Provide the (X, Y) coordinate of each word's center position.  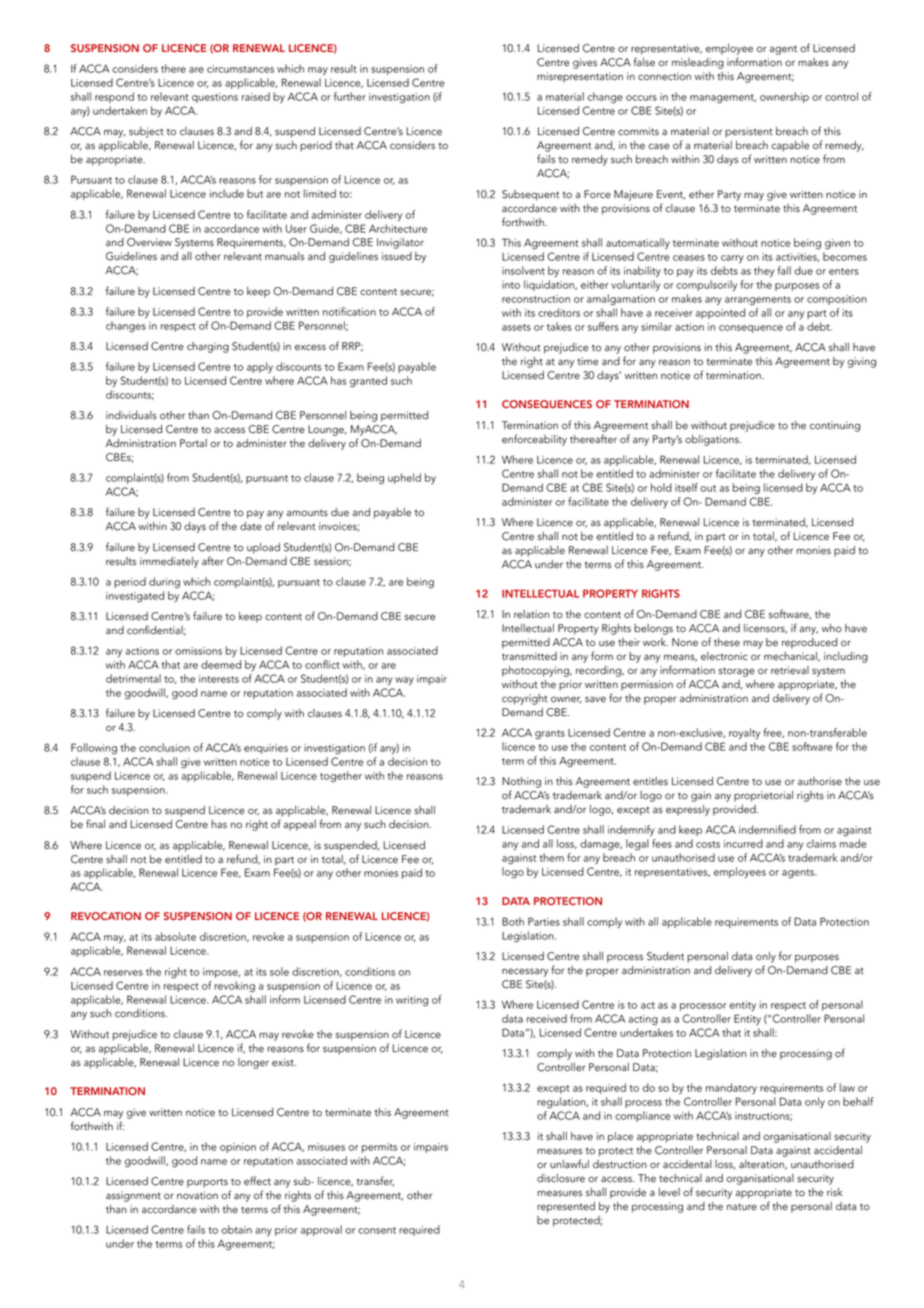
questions (215, 98)
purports (207, 1183)
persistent (748, 132)
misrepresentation (580, 77)
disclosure (561, 1178)
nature (742, 1207)
